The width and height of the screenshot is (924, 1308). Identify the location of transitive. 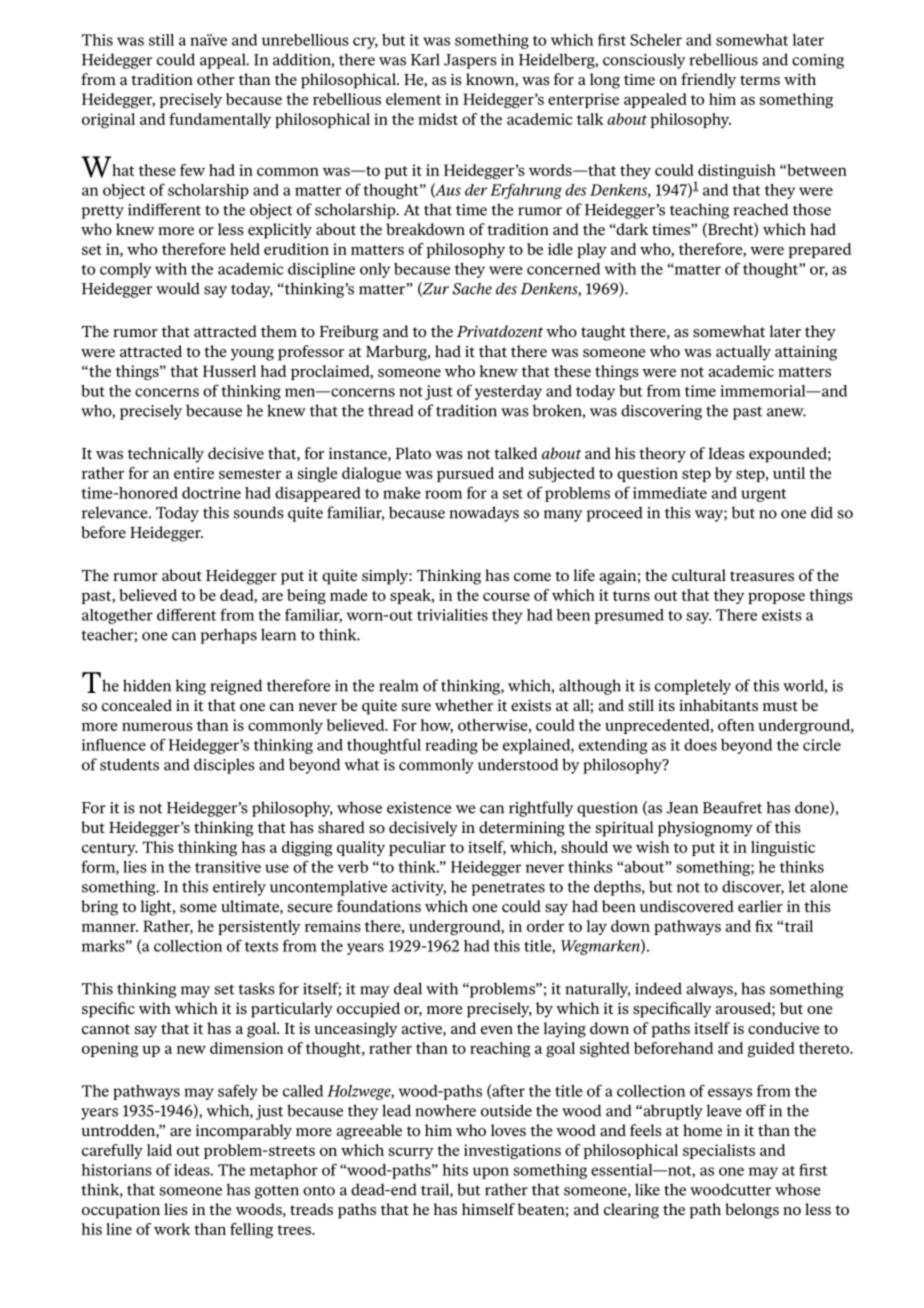
(228, 867).
